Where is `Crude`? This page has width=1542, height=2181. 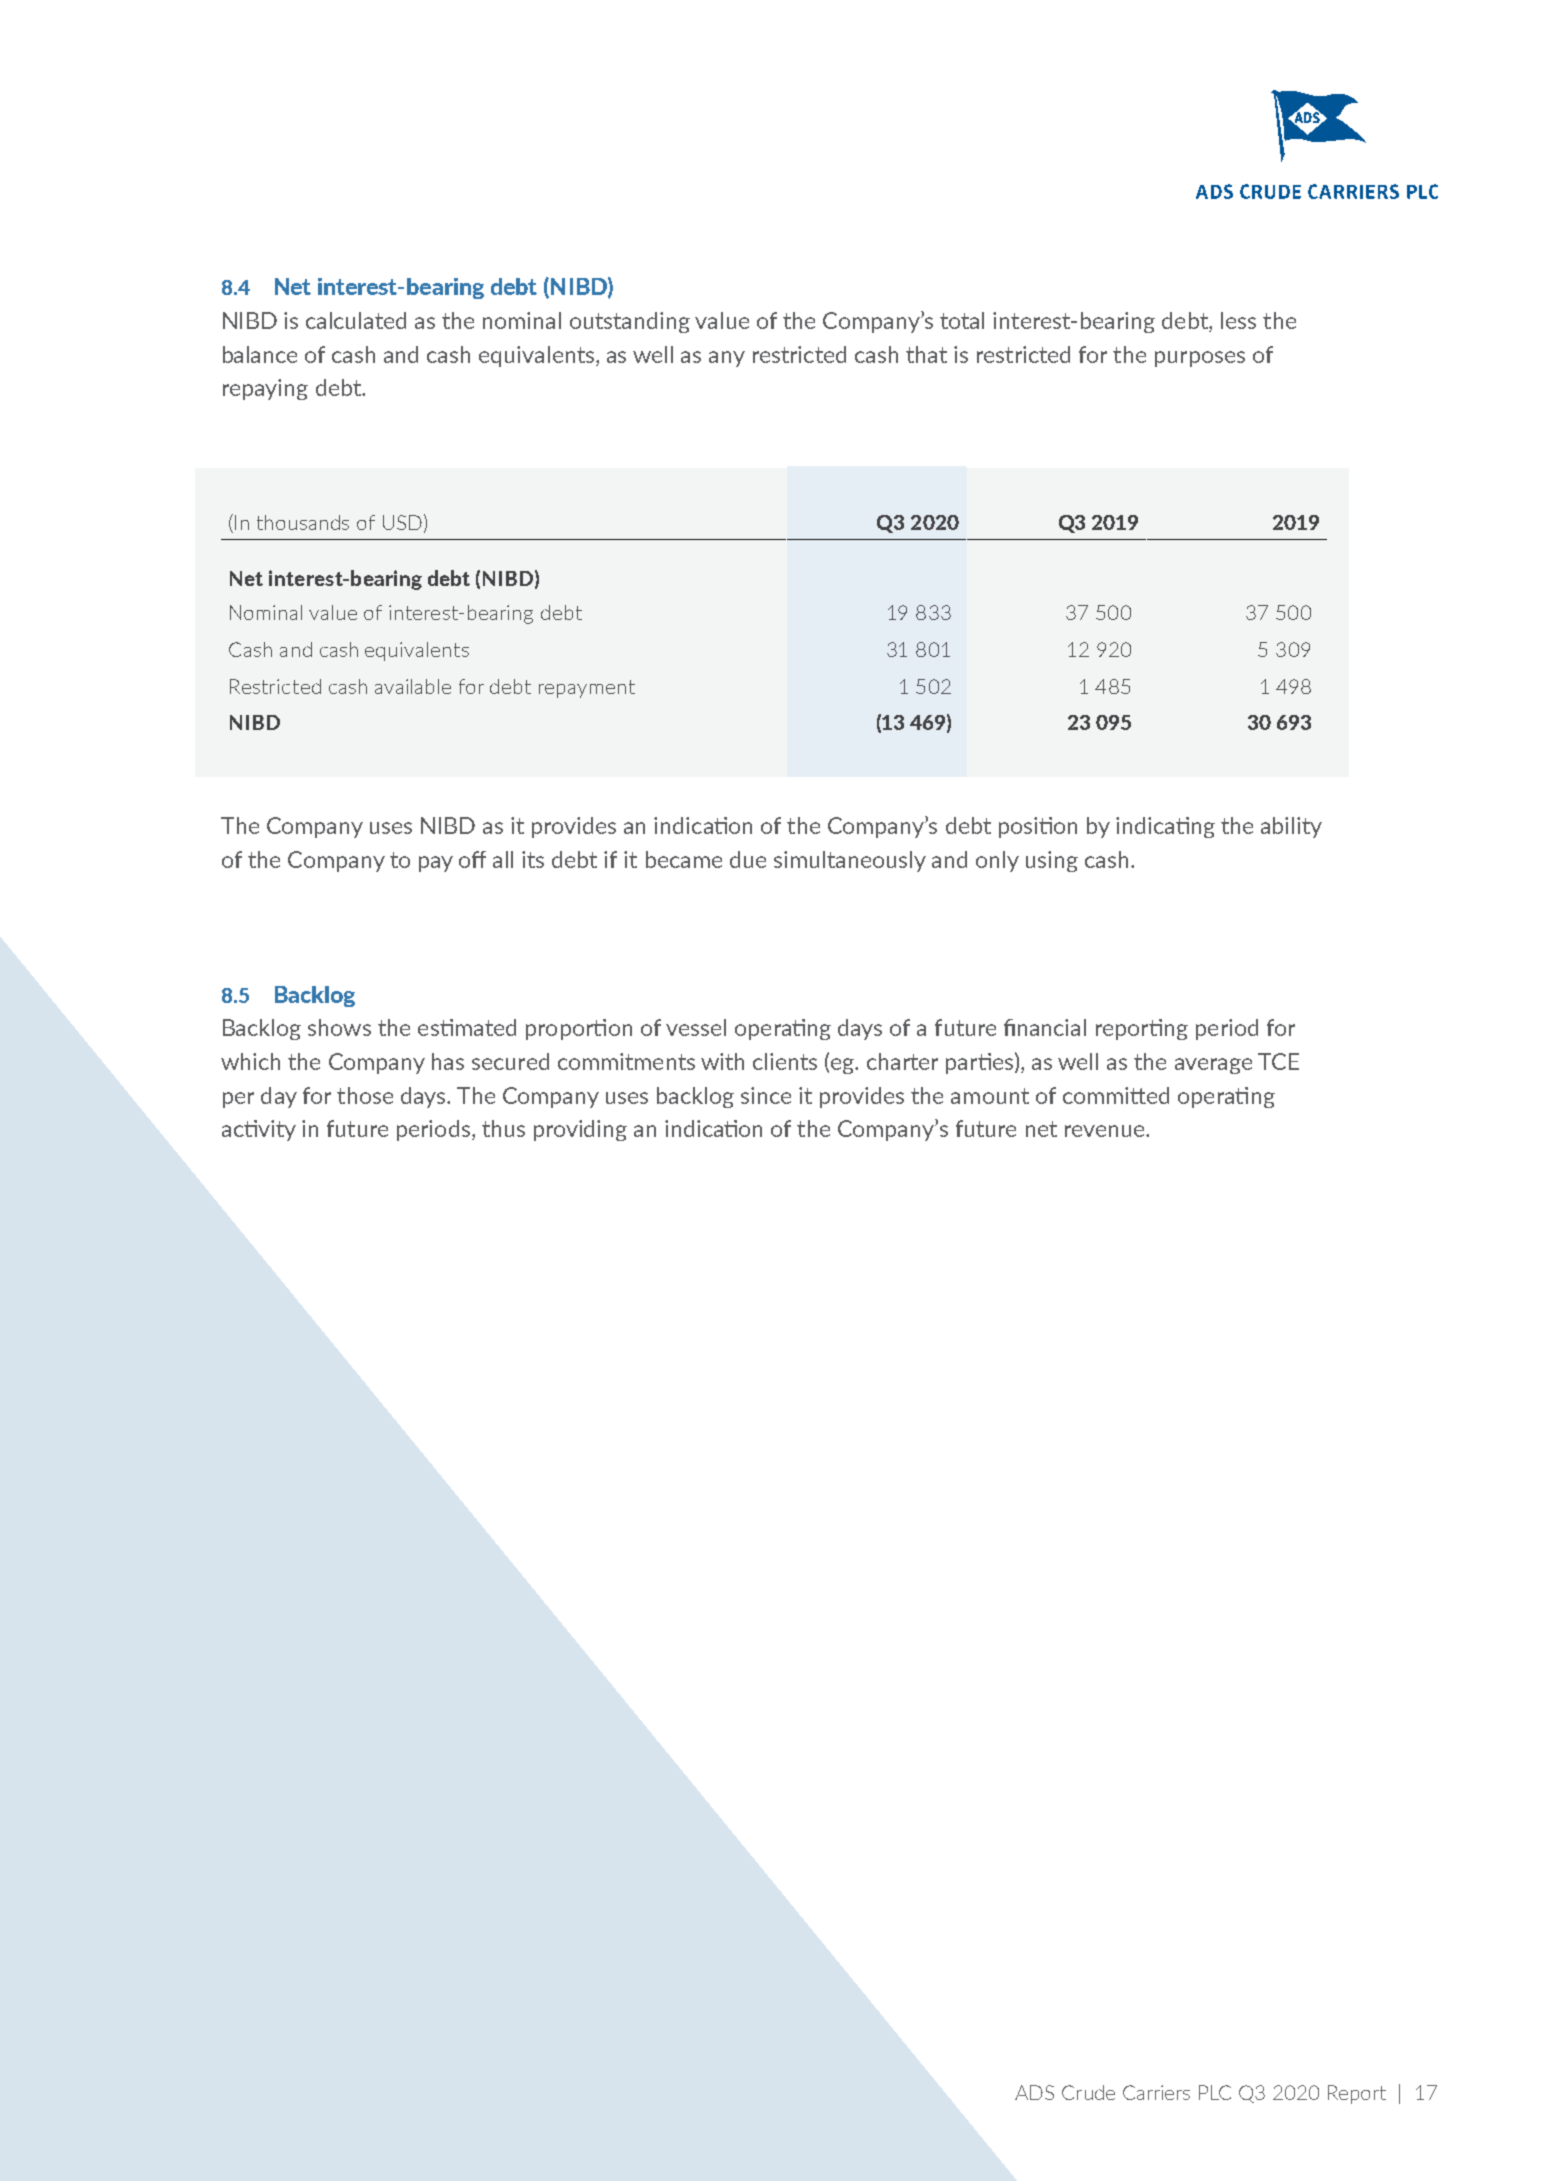
Crude is located at coordinates (1088, 2092).
